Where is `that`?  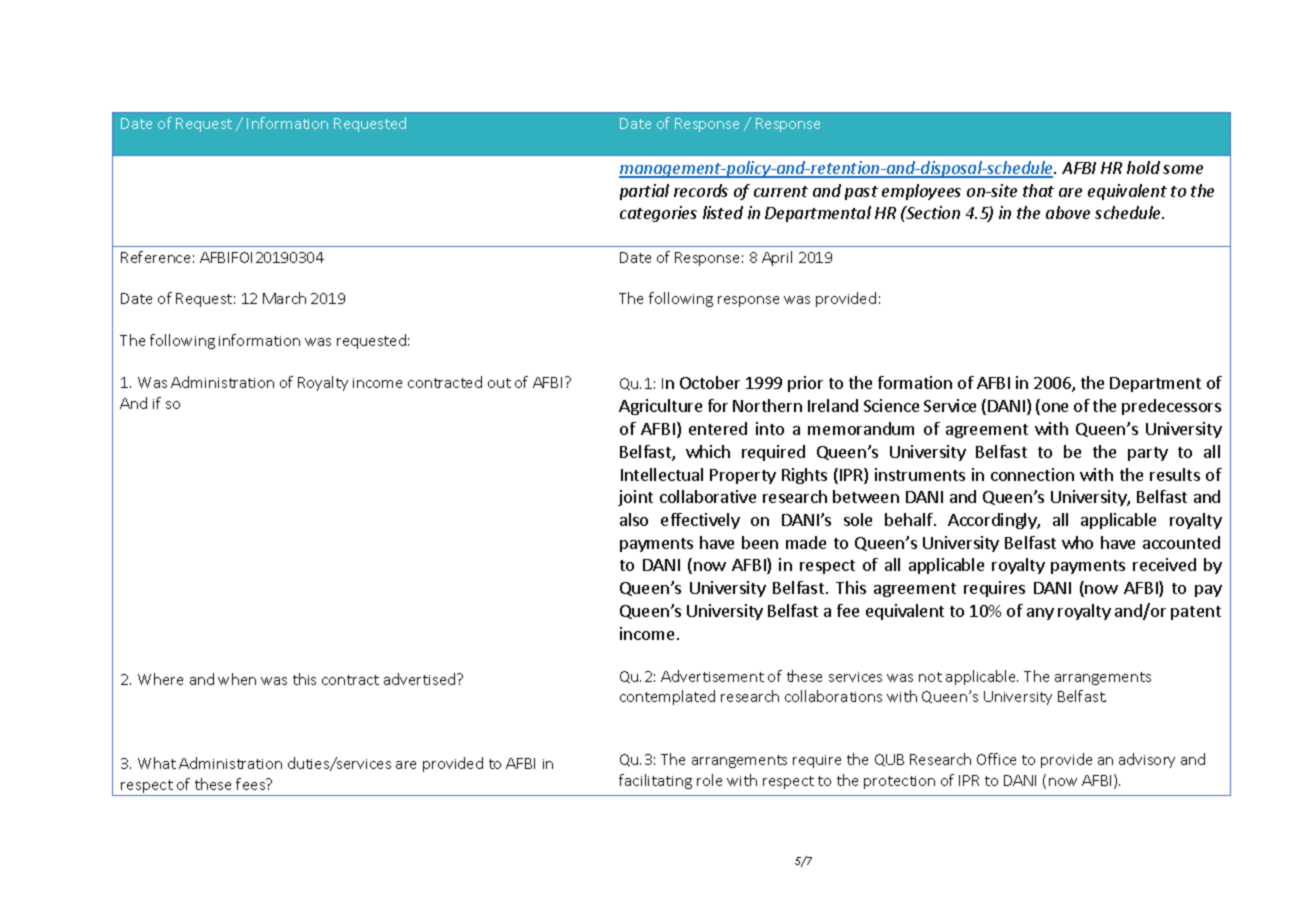 that is located at coordinates (1038, 190).
